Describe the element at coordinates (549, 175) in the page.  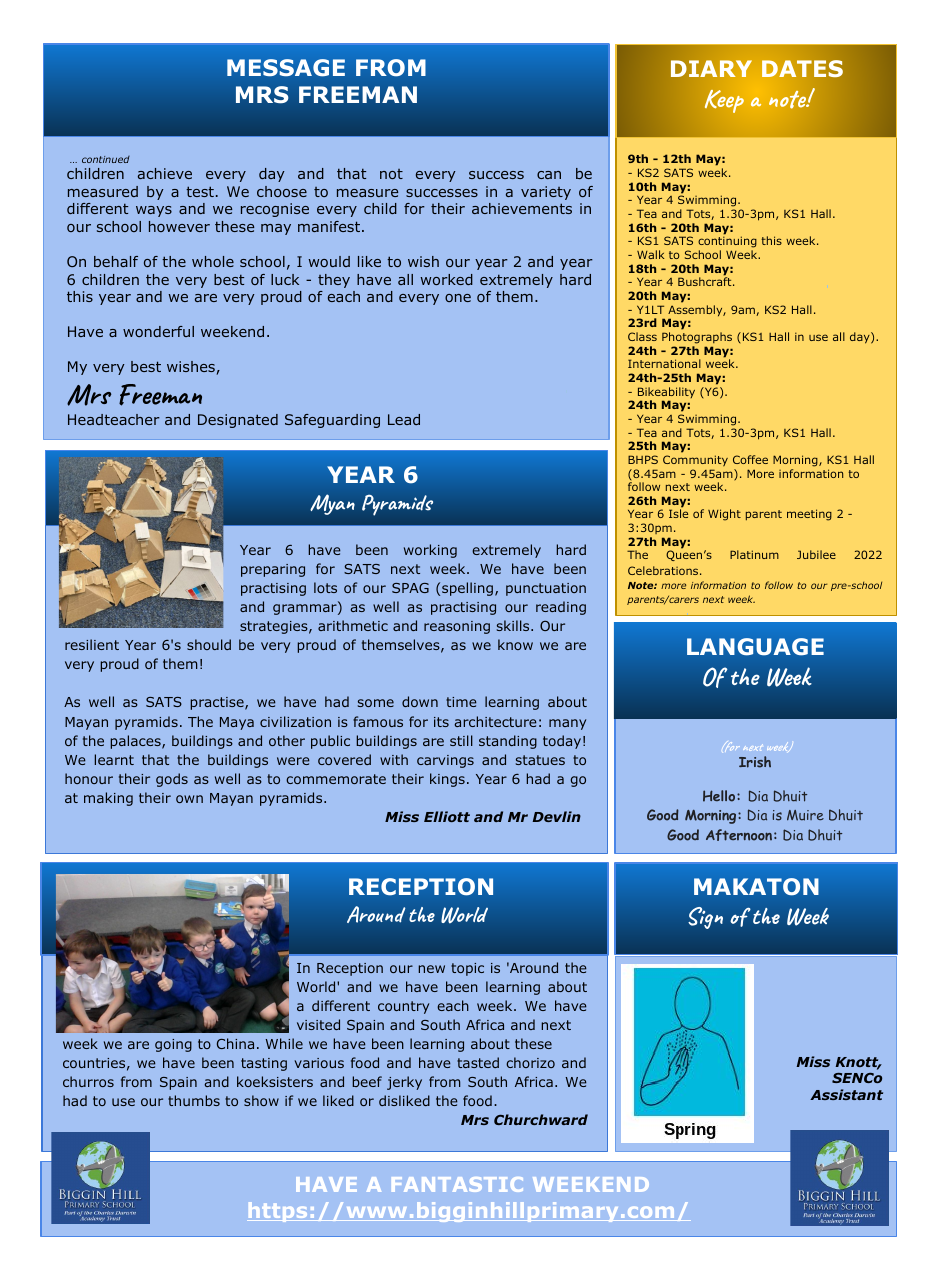
I see `can` at that location.
